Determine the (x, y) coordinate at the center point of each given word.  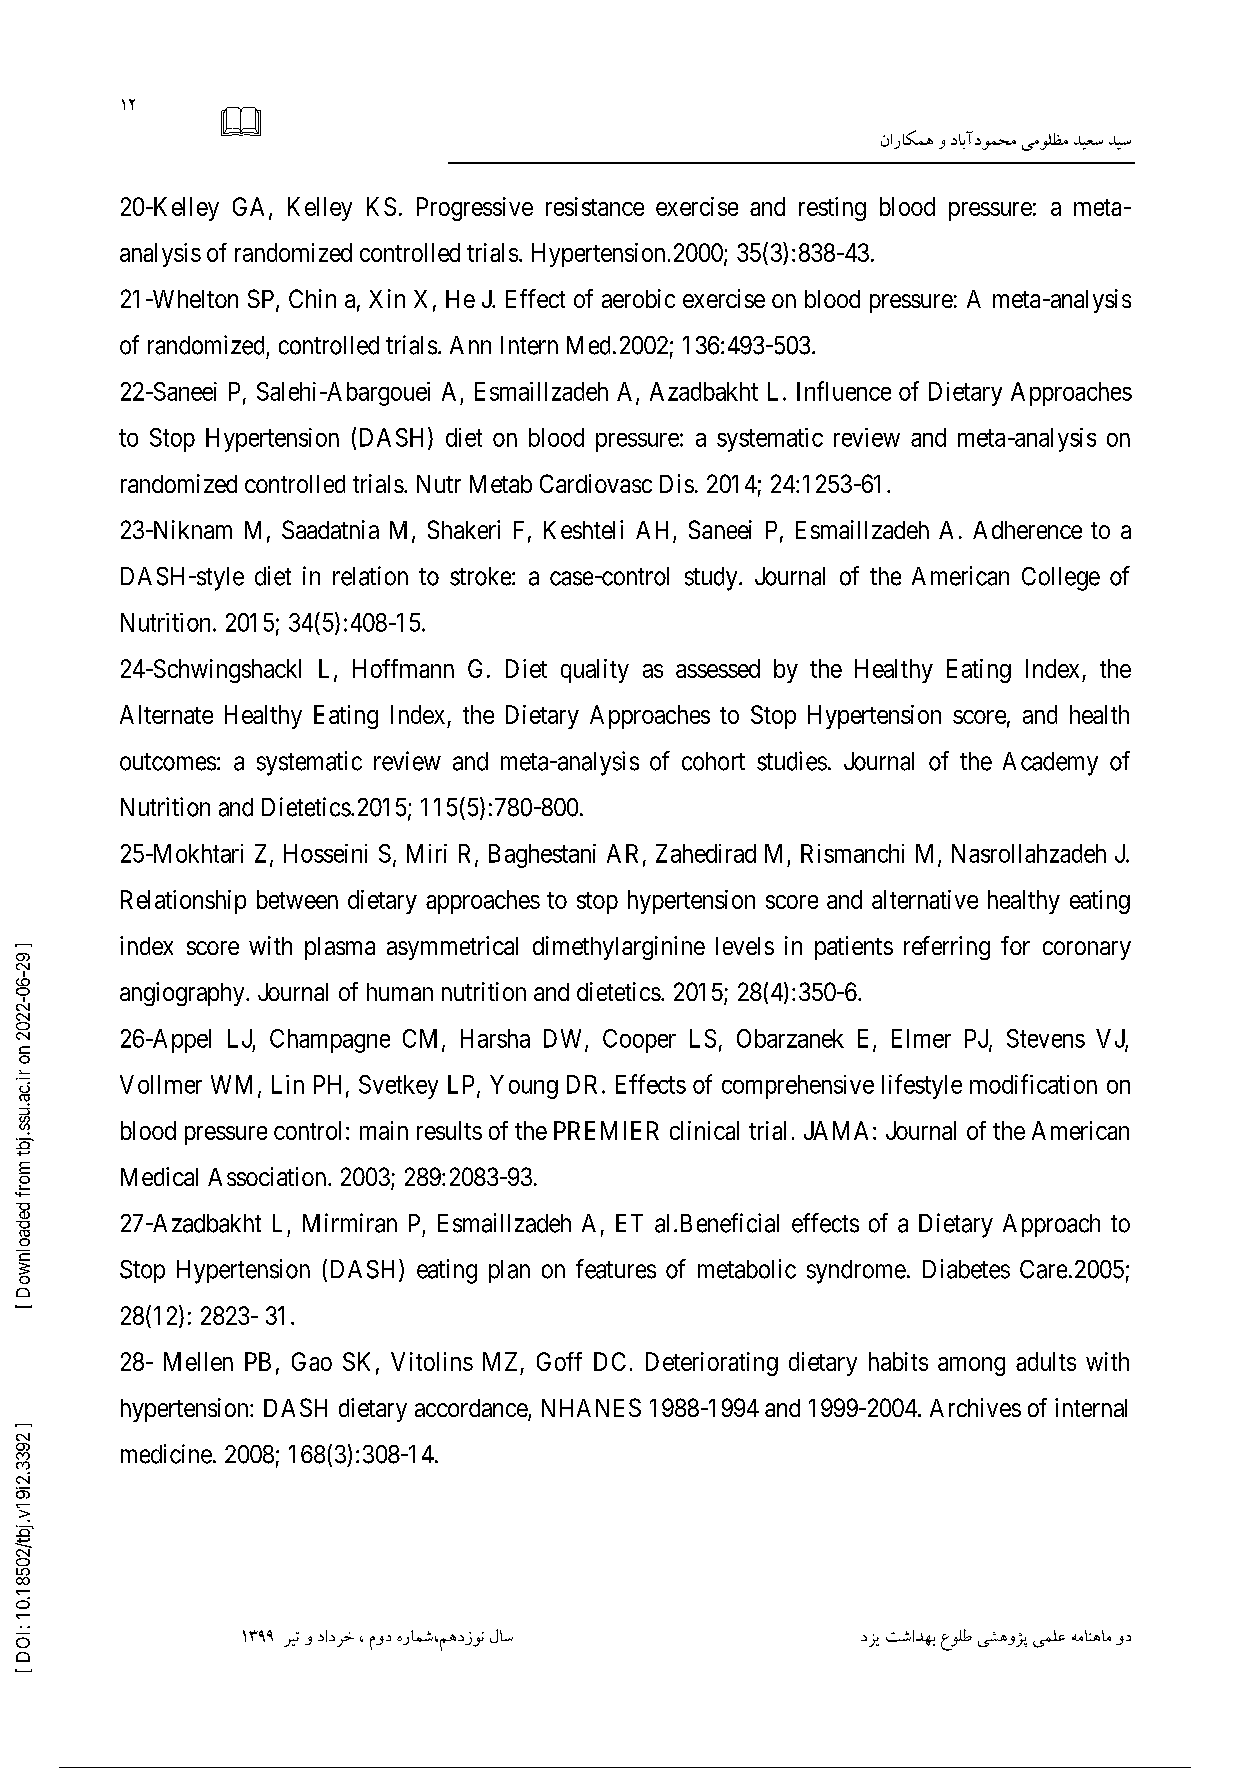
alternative (925, 899)
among (971, 1366)
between (297, 899)
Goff (559, 1361)
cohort (713, 761)
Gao (312, 1361)
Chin (312, 298)
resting (832, 209)
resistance (595, 206)
